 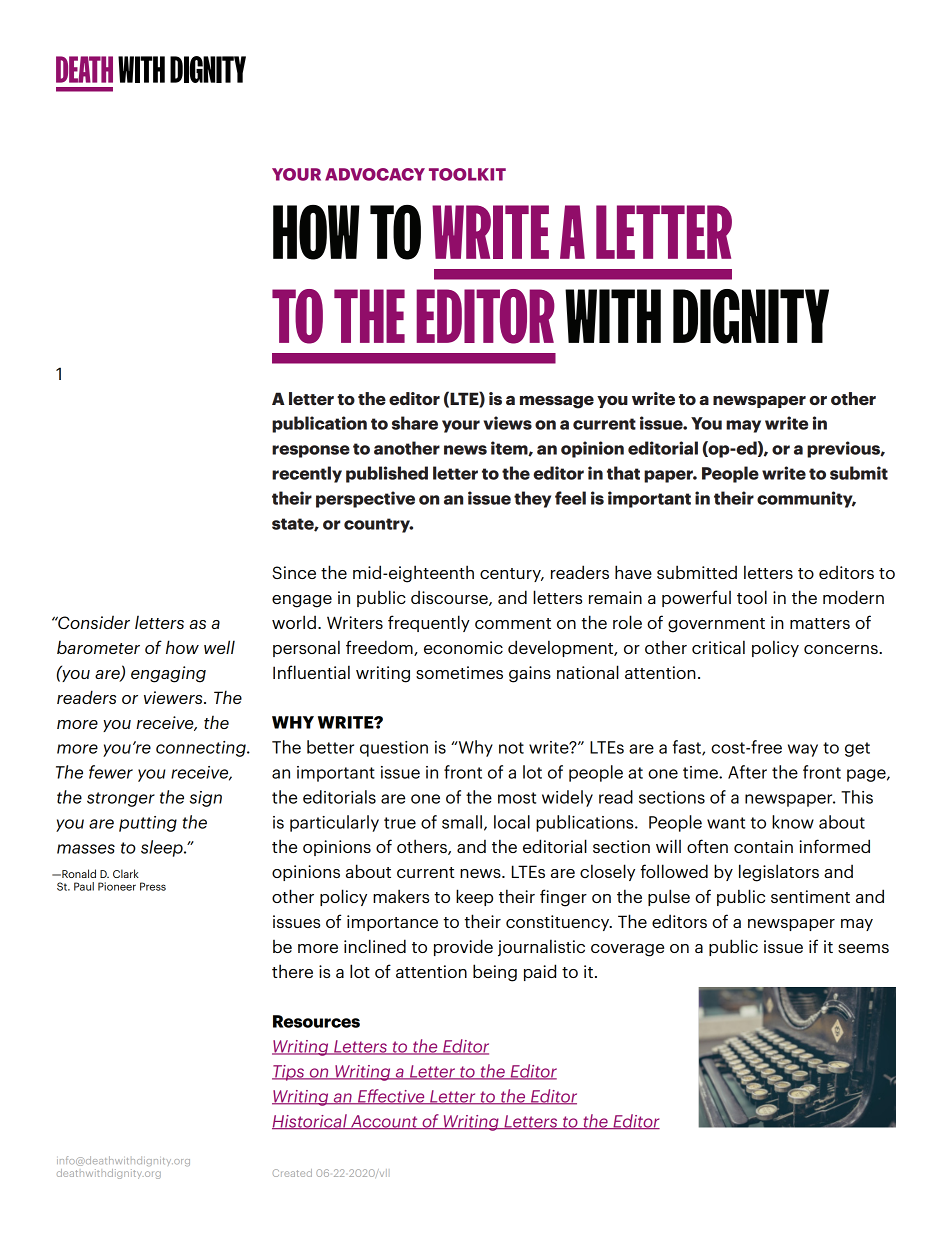 I want to click on engaging, so click(x=168, y=674).
